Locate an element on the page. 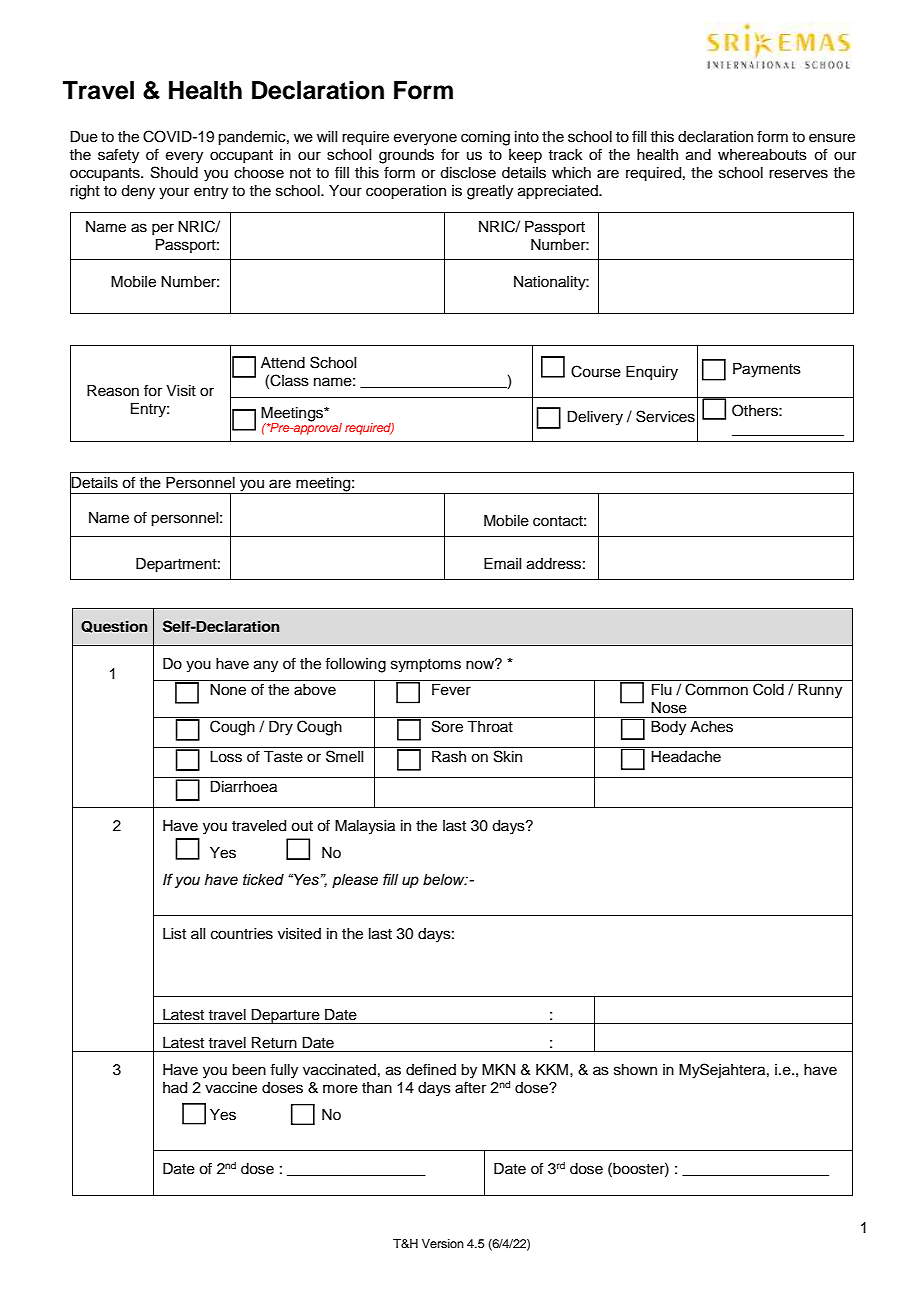  disclose is located at coordinates (468, 173).
